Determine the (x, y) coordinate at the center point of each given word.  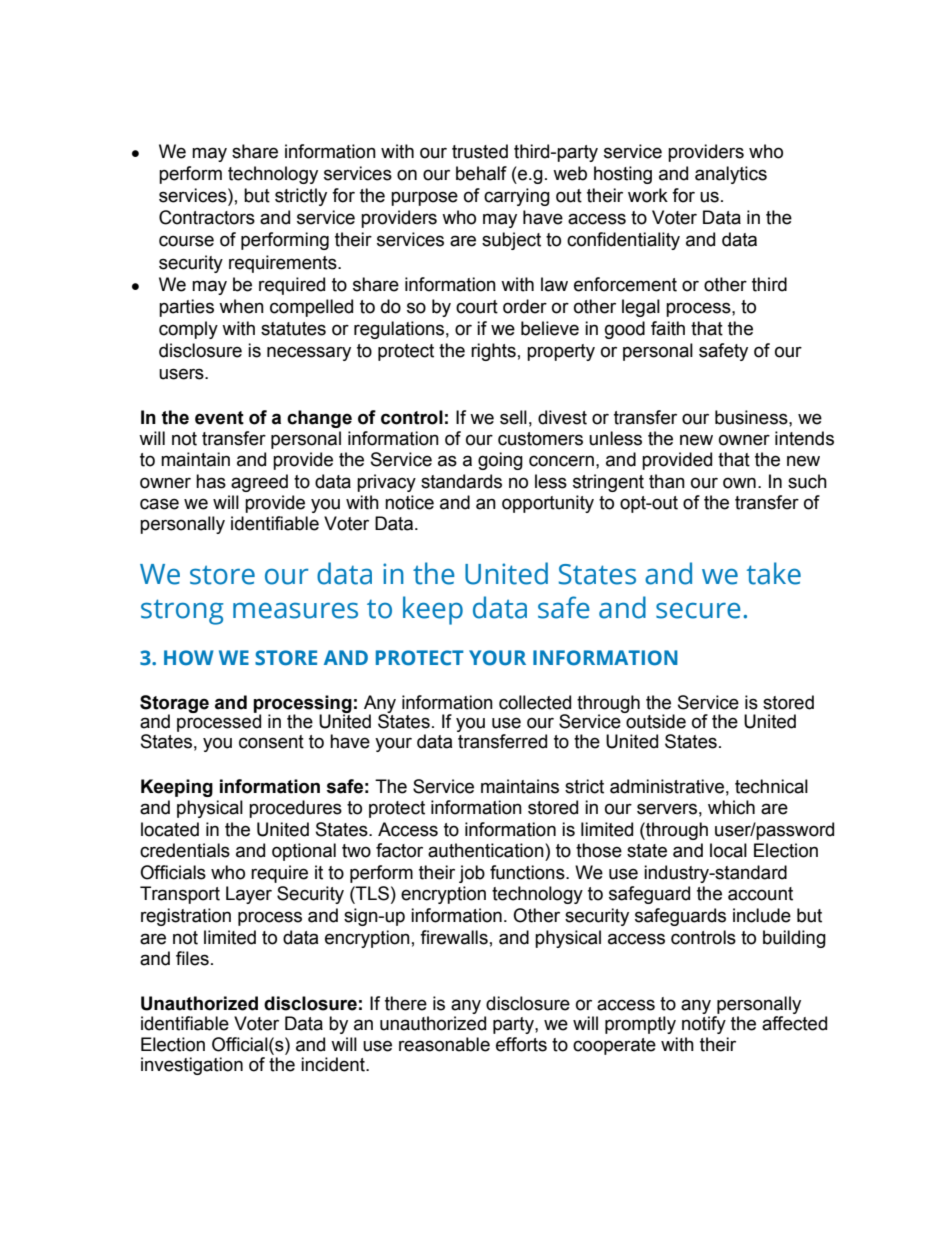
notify (704, 1025)
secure (698, 610)
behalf (481, 173)
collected (535, 702)
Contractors (207, 217)
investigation (192, 1066)
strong (182, 612)
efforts (521, 1044)
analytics (731, 175)
